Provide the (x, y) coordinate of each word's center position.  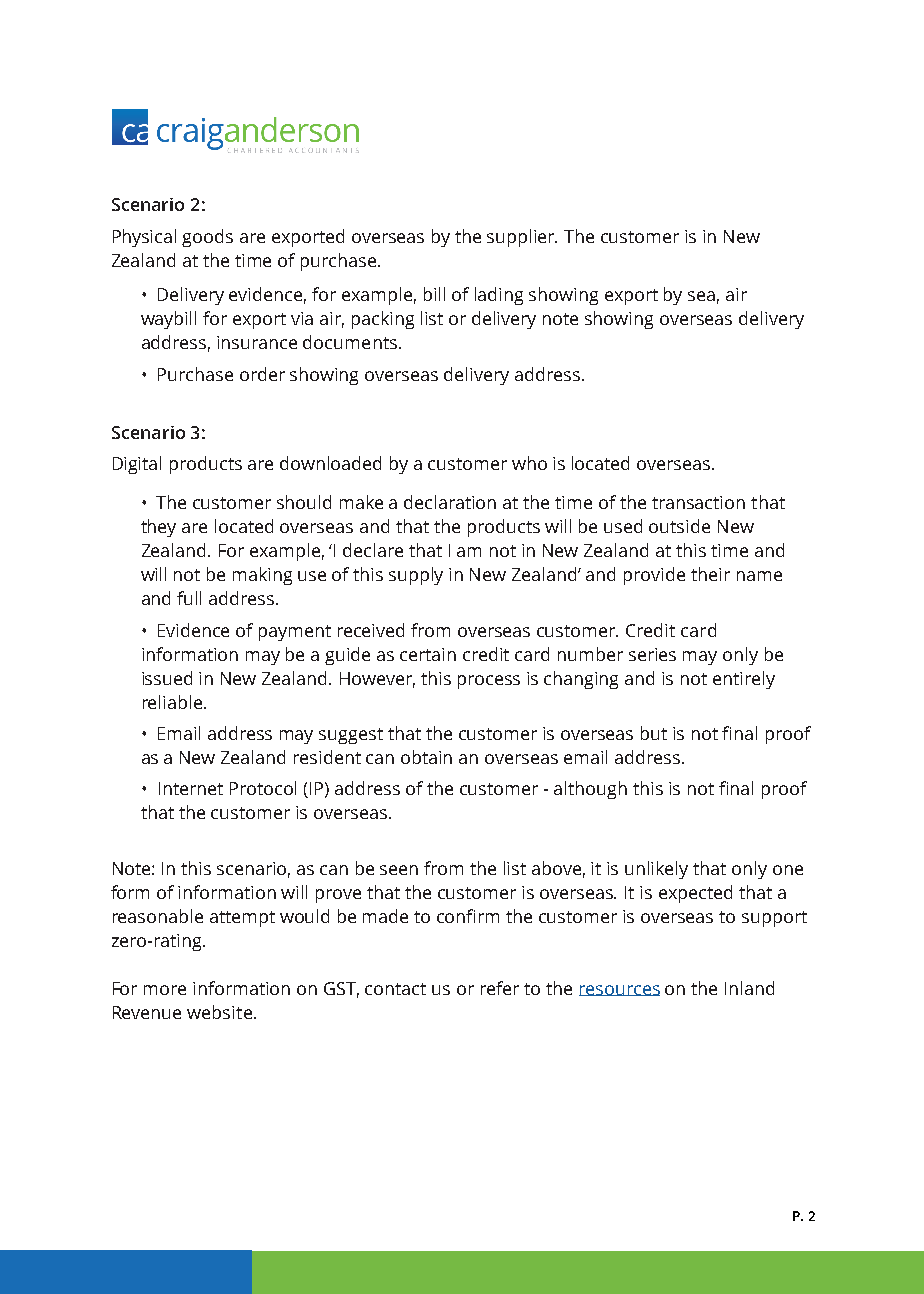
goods (207, 238)
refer (500, 988)
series (652, 654)
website (219, 1012)
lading (499, 296)
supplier (522, 238)
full (189, 598)
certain (428, 654)
